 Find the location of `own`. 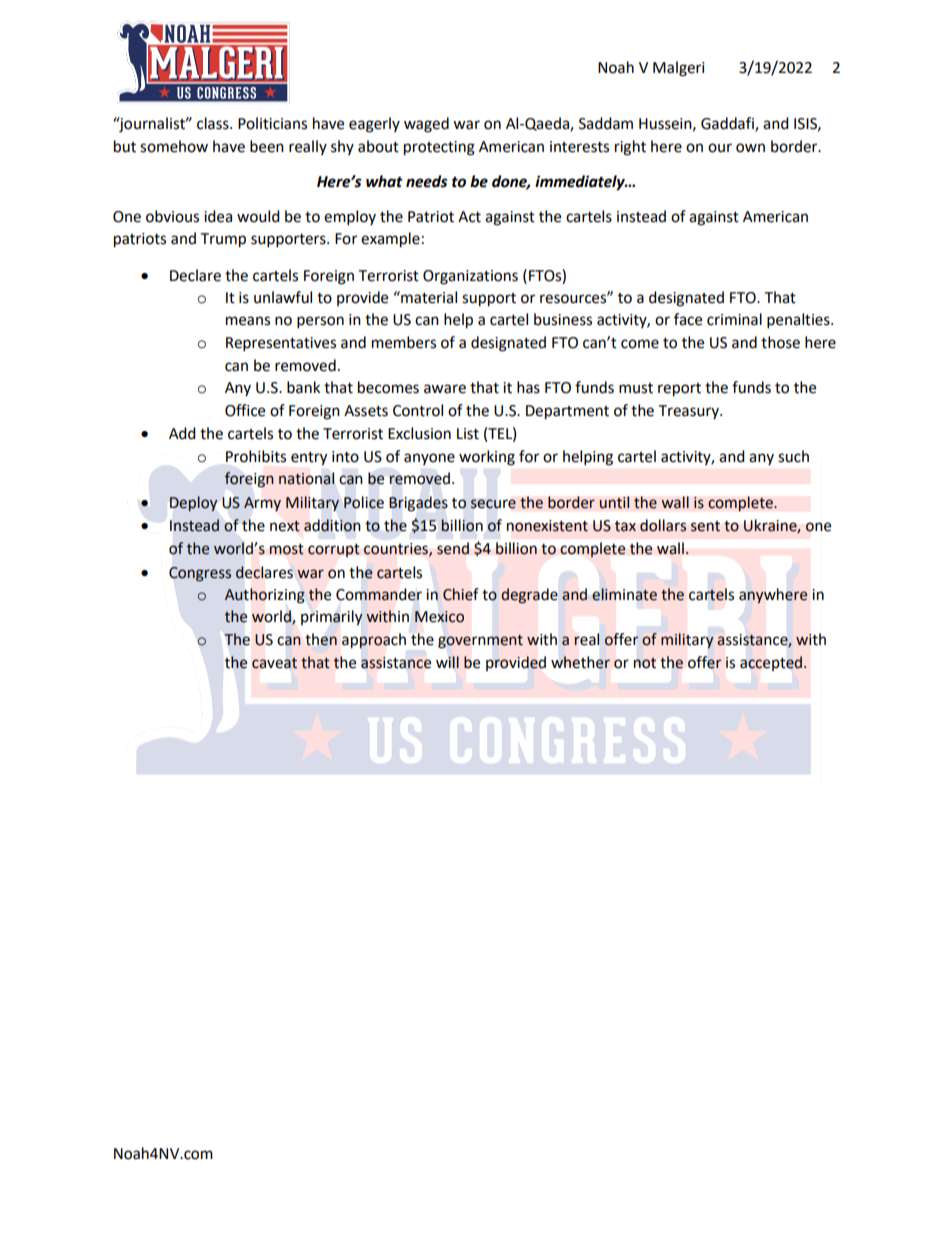

own is located at coordinates (750, 148).
